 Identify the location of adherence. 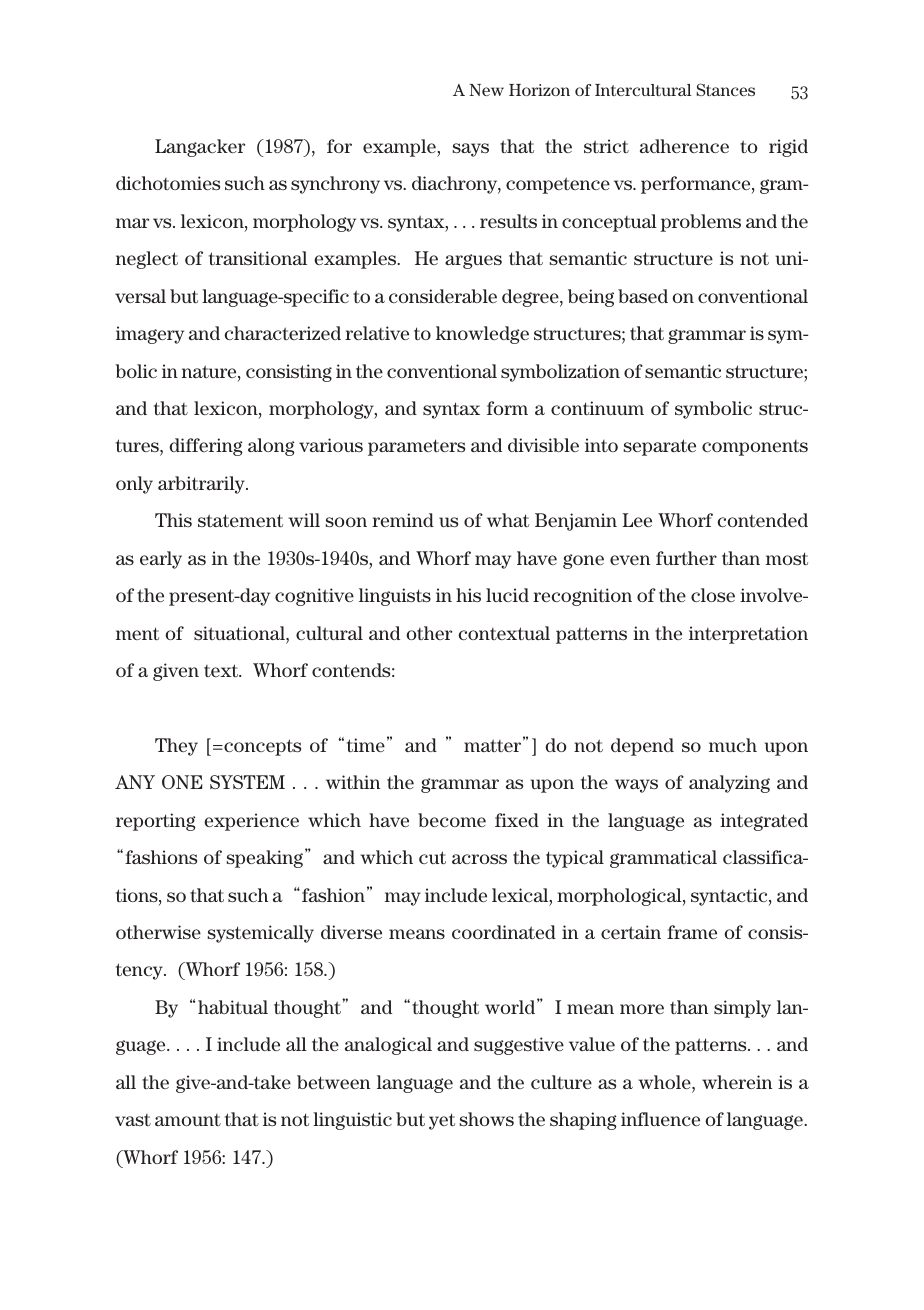
(684, 146).
